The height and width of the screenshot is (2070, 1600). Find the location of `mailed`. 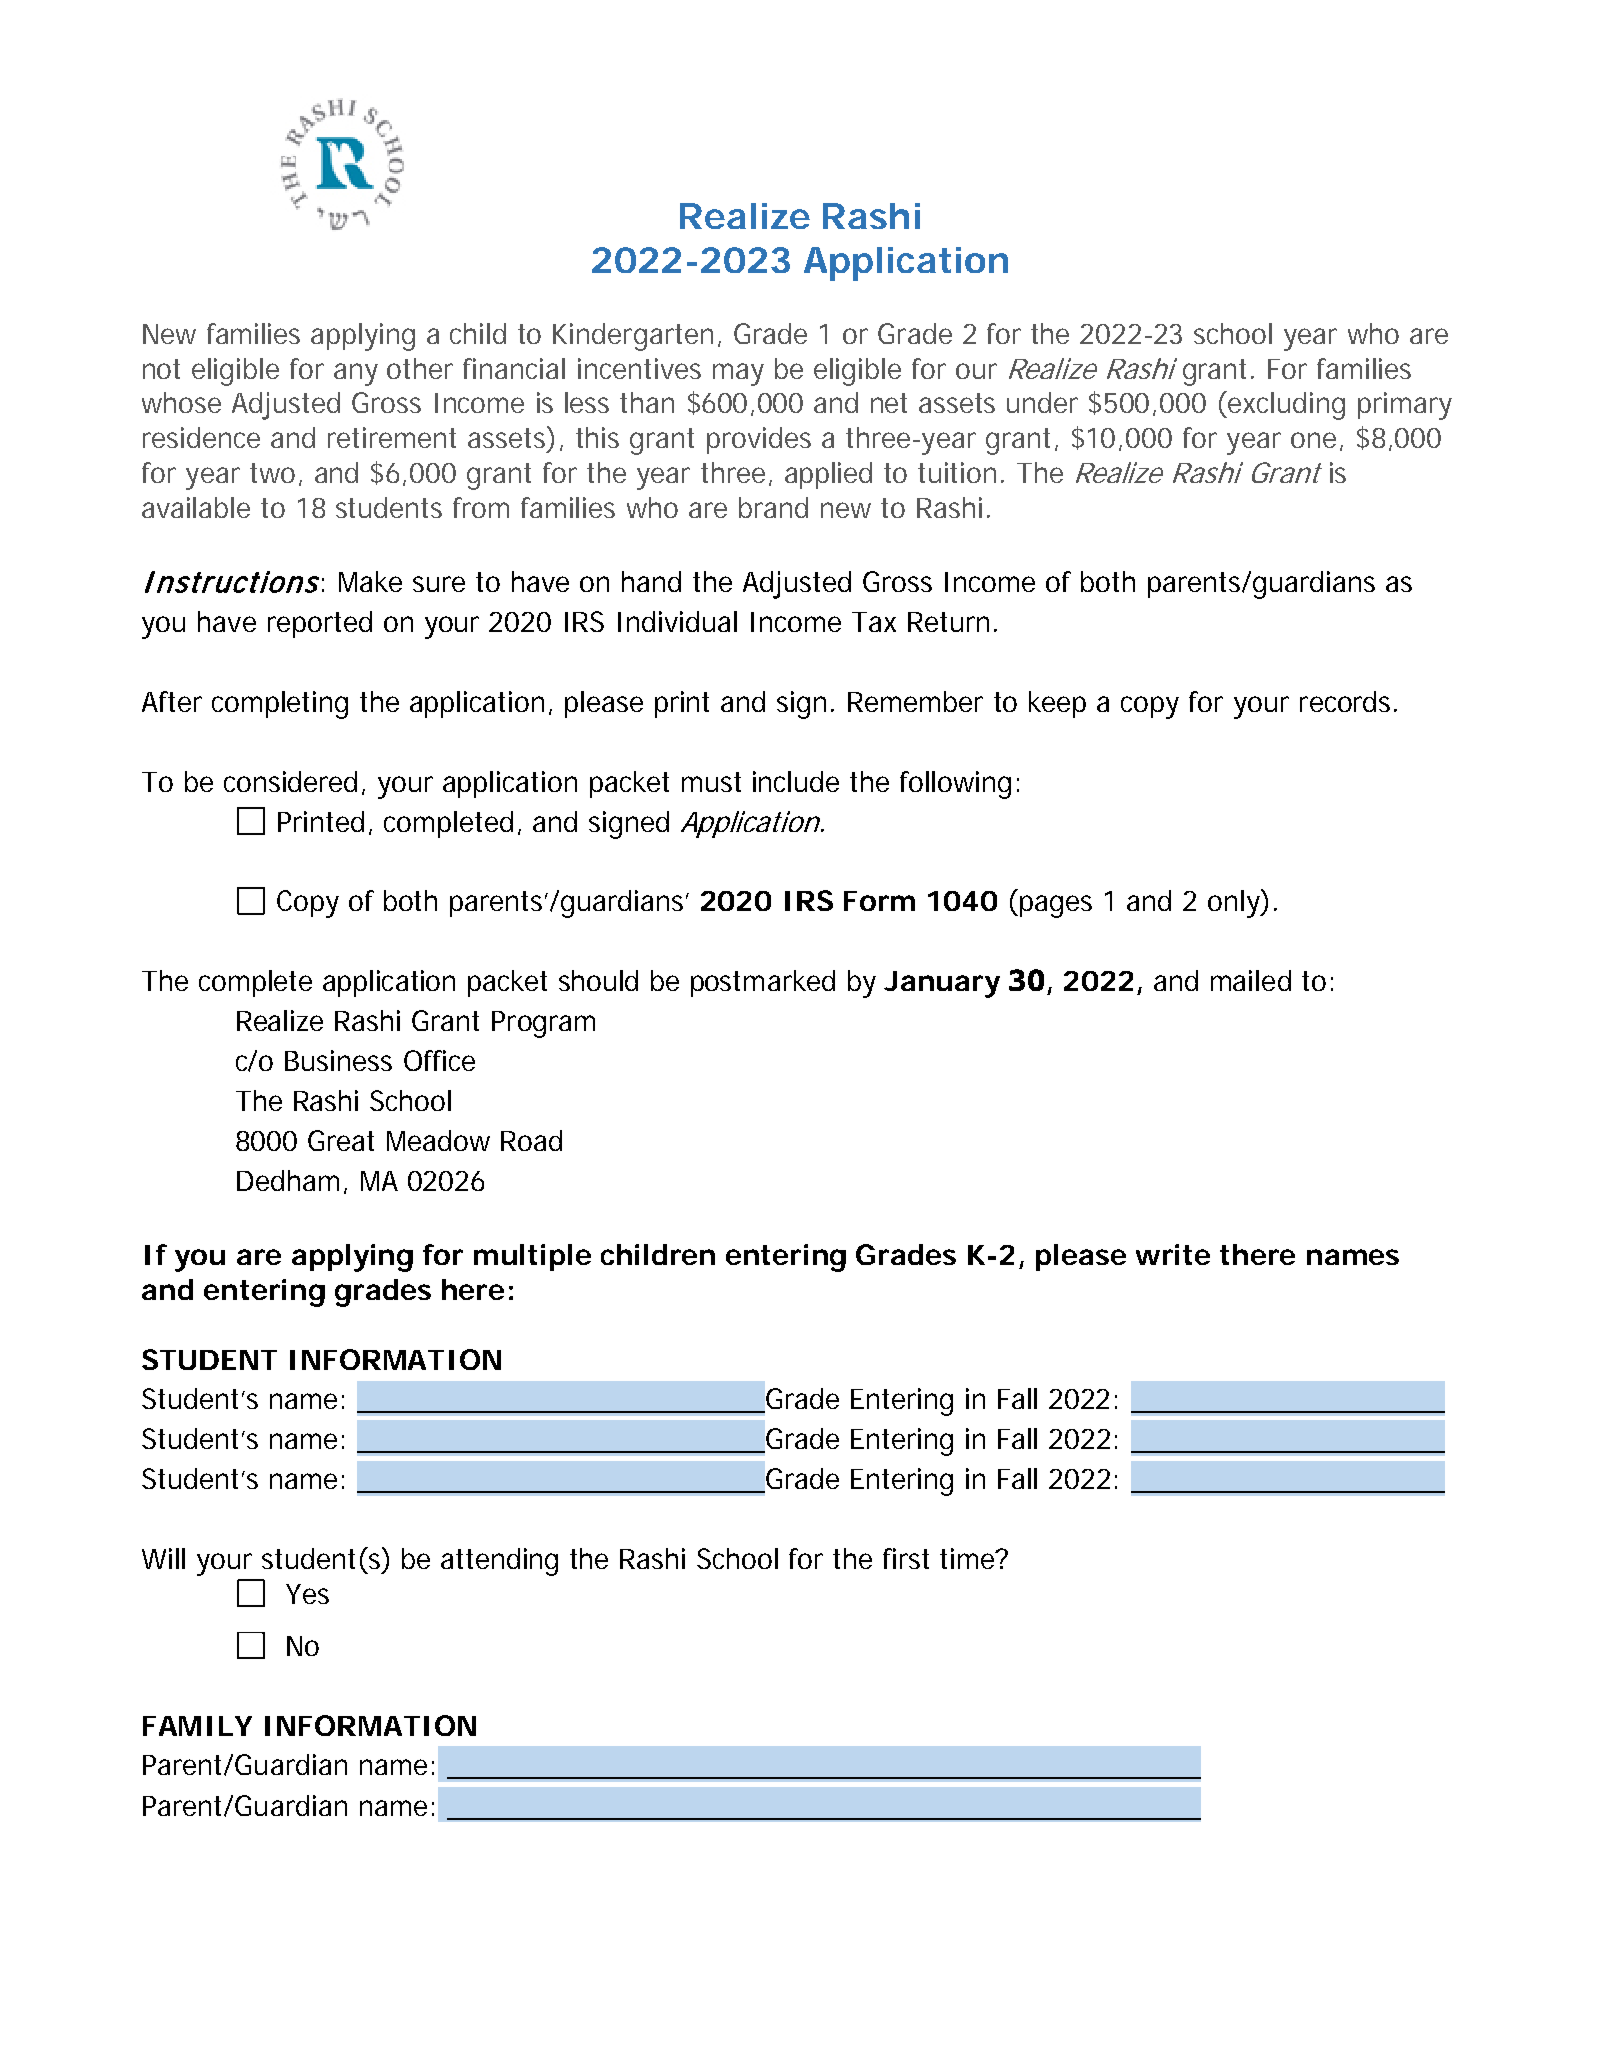

mailed is located at coordinates (1251, 980).
